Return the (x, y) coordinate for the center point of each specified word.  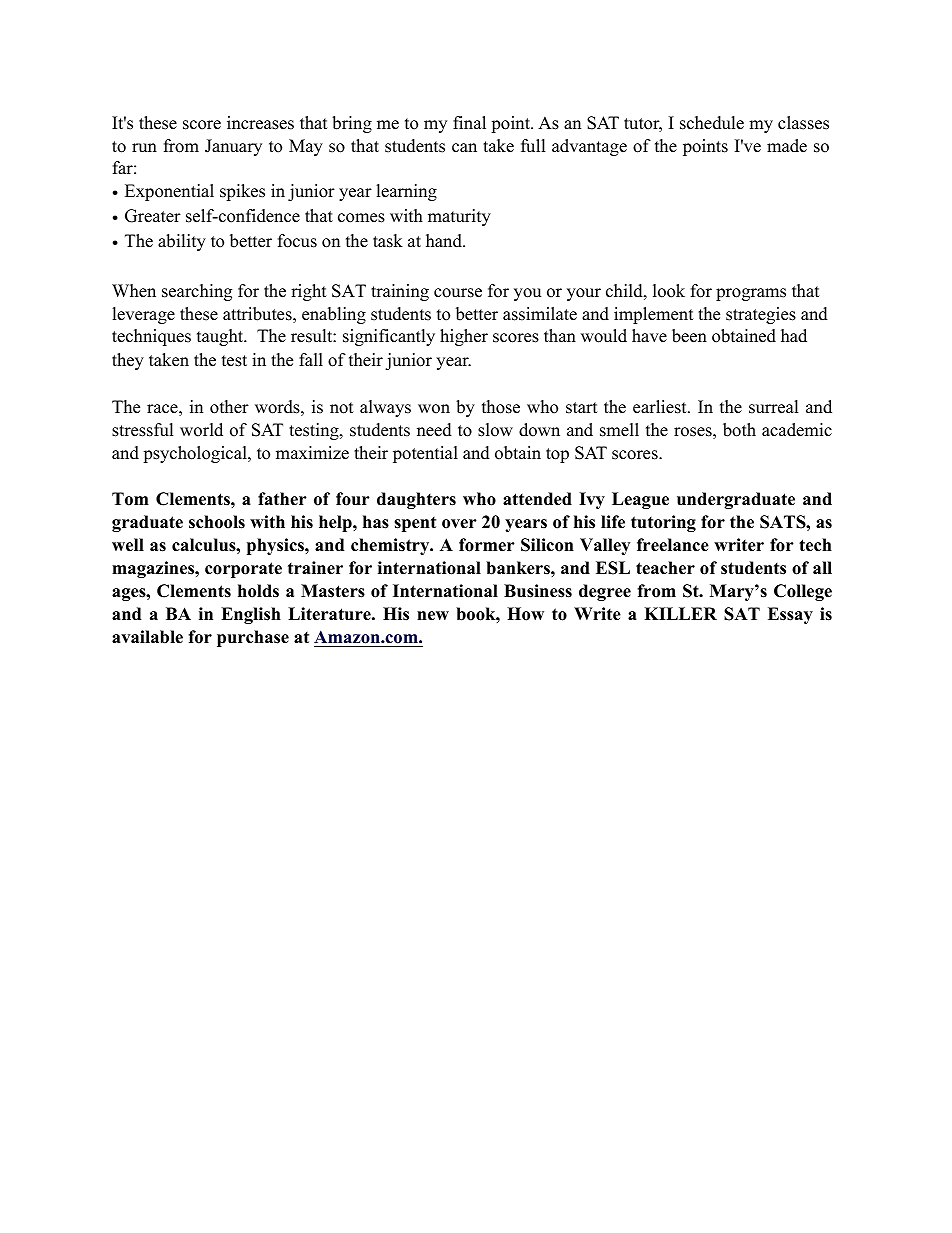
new (433, 616)
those (501, 407)
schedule (712, 123)
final (469, 122)
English (251, 615)
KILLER (680, 613)
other (229, 407)
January (233, 147)
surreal (774, 407)
